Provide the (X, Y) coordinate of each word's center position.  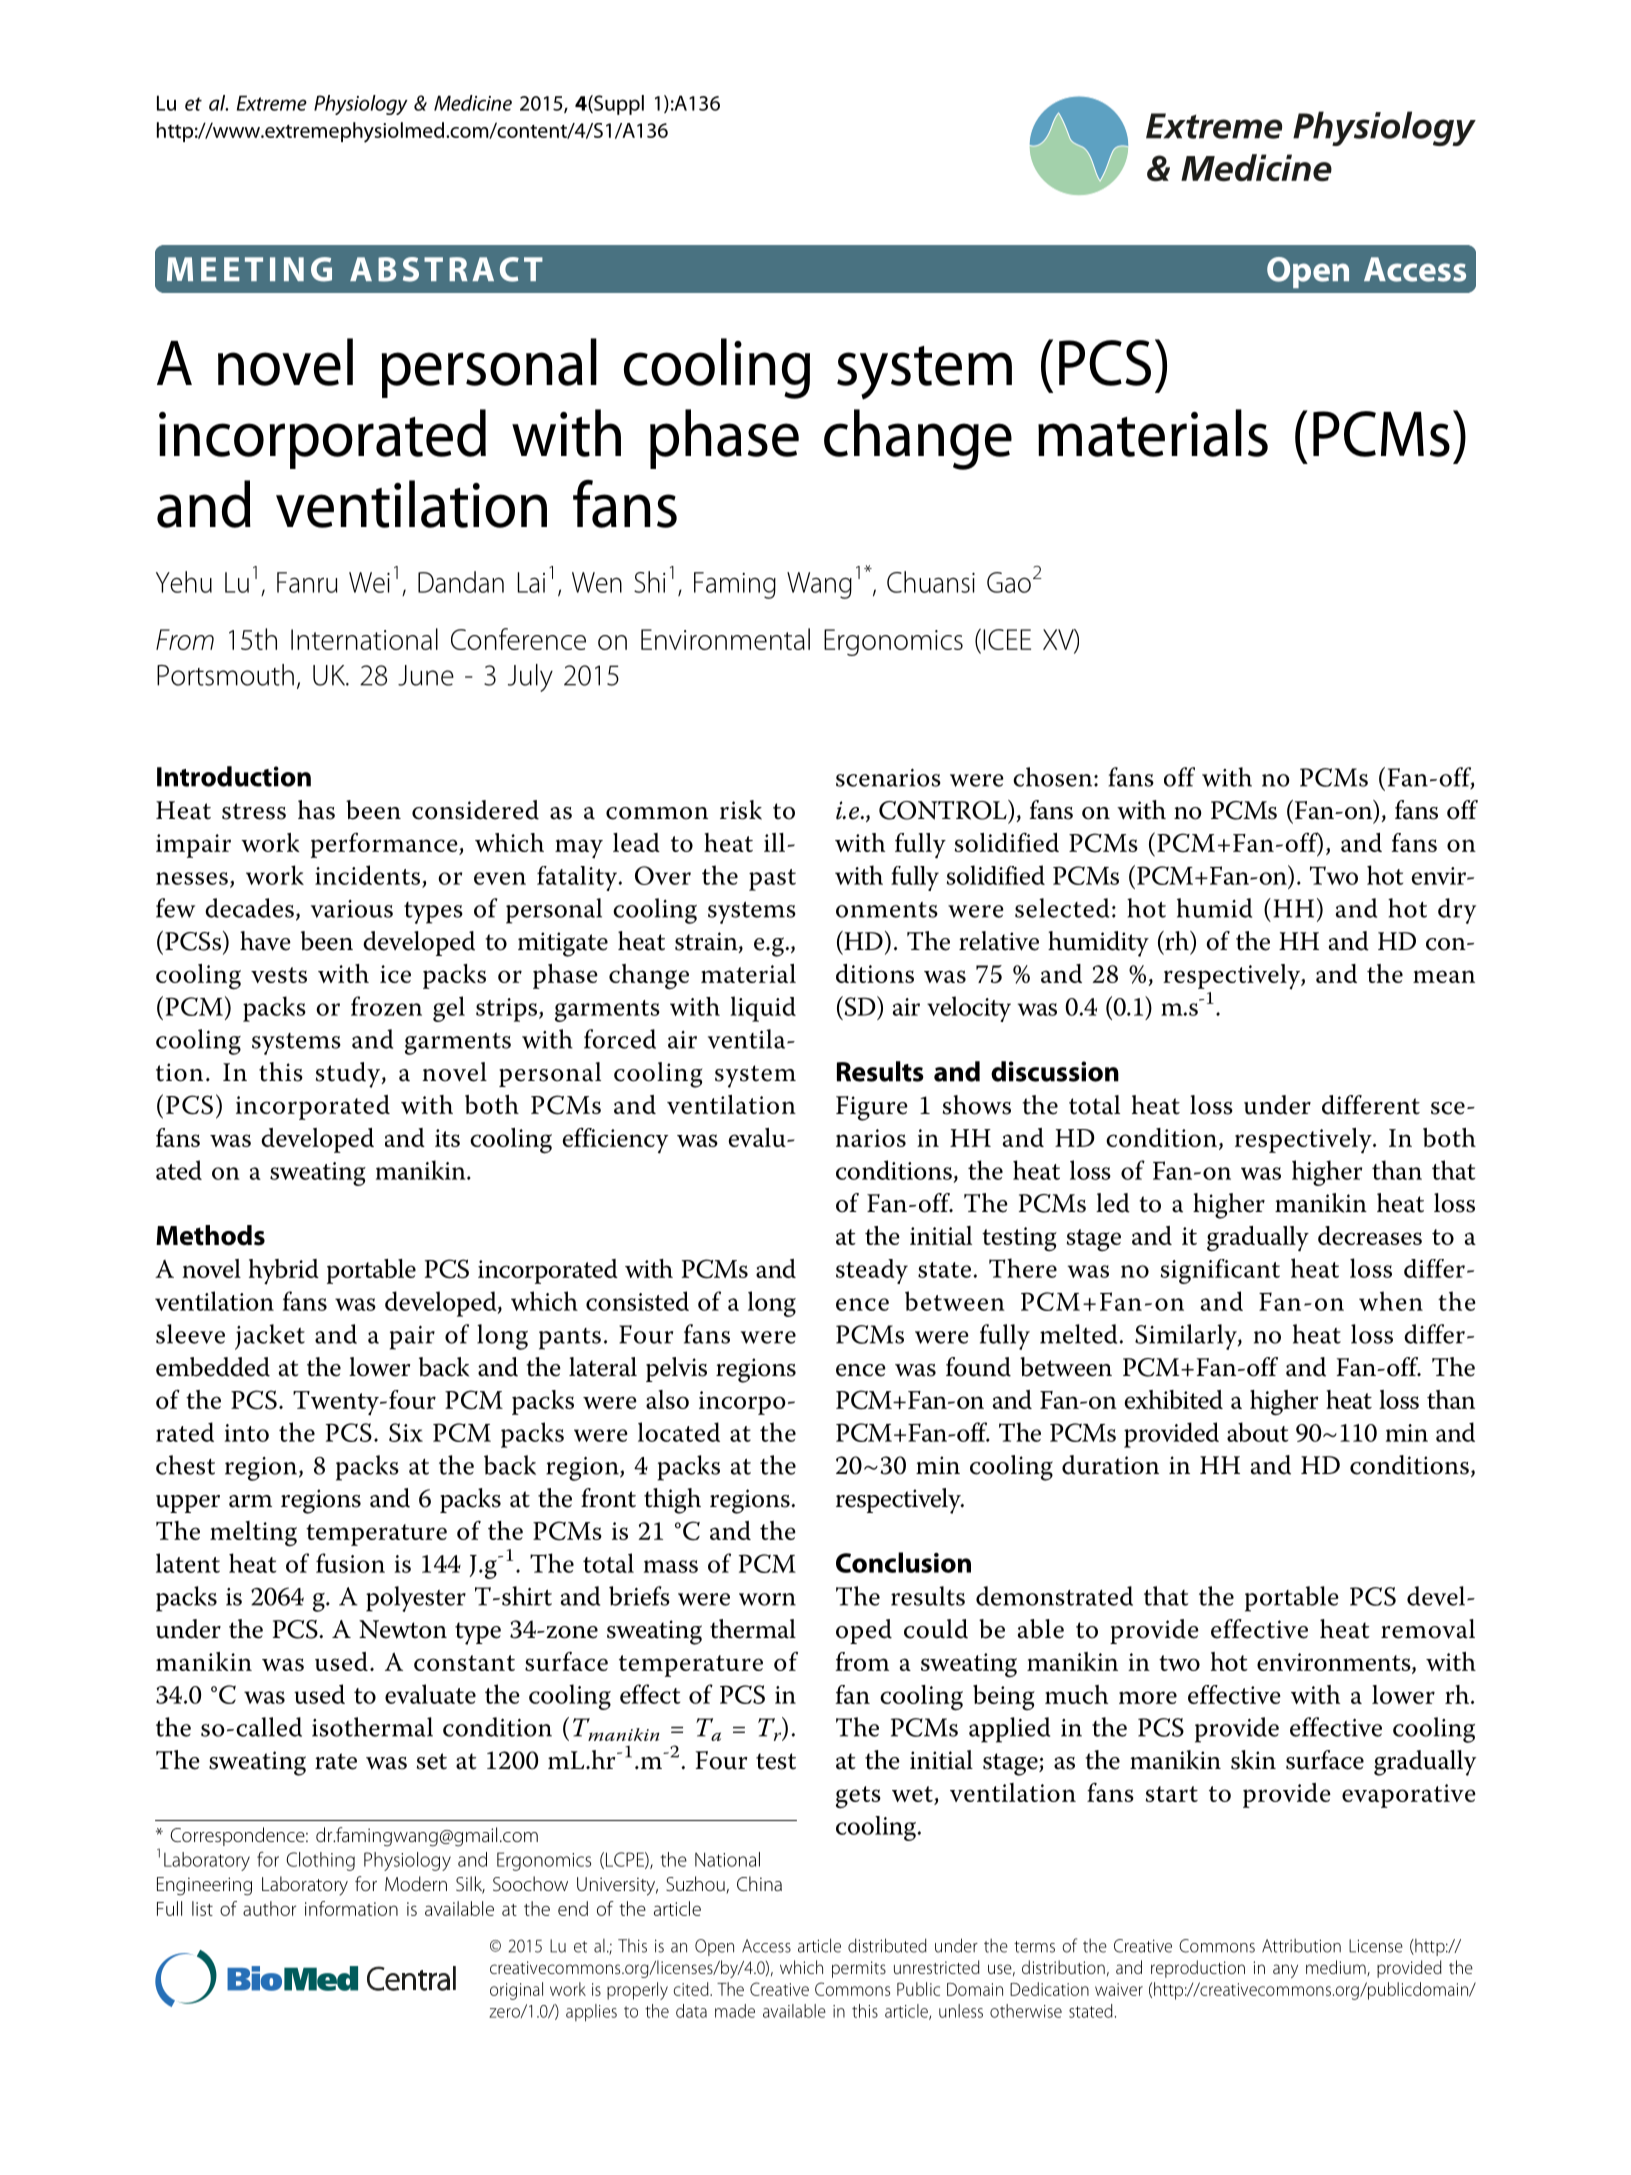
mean (1444, 976)
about (1257, 1432)
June (426, 675)
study (349, 1075)
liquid (763, 1009)
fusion (350, 1563)
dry (1457, 911)
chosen (1054, 777)
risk (741, 810)
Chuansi (931, 582)
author (269, 1908)
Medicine (473, 103)
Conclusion (903, 1562)
